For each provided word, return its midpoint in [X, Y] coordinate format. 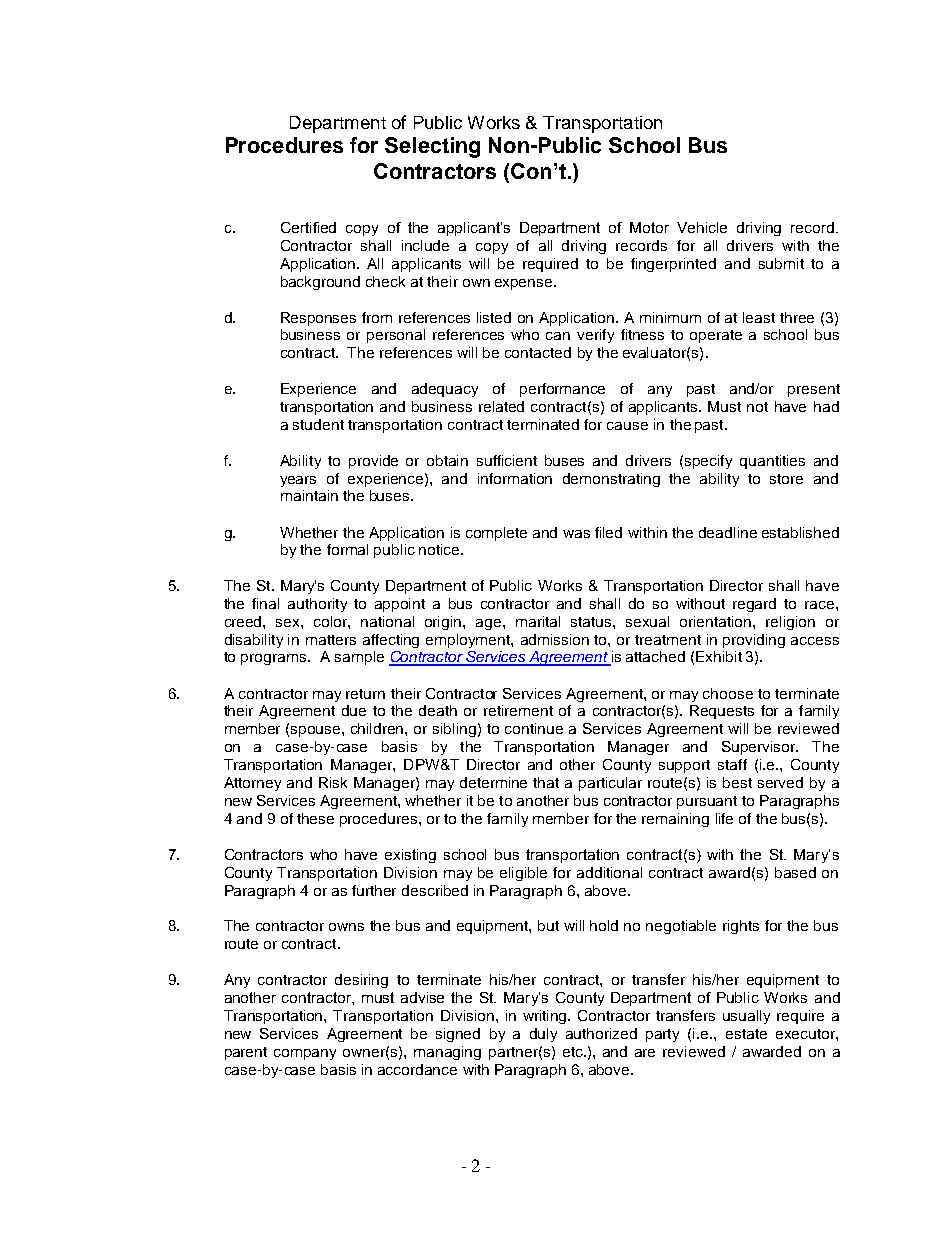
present [814, 390]
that [546, 782]
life [724, 818]
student [318, 424]
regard [754, 605]
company [305, 1054]
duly [543, 1035]
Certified [308, 227]
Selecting [432, 147]
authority [317, 605]
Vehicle [702, 227]
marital [538, 621]
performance [562, 390]
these [315, 818]
